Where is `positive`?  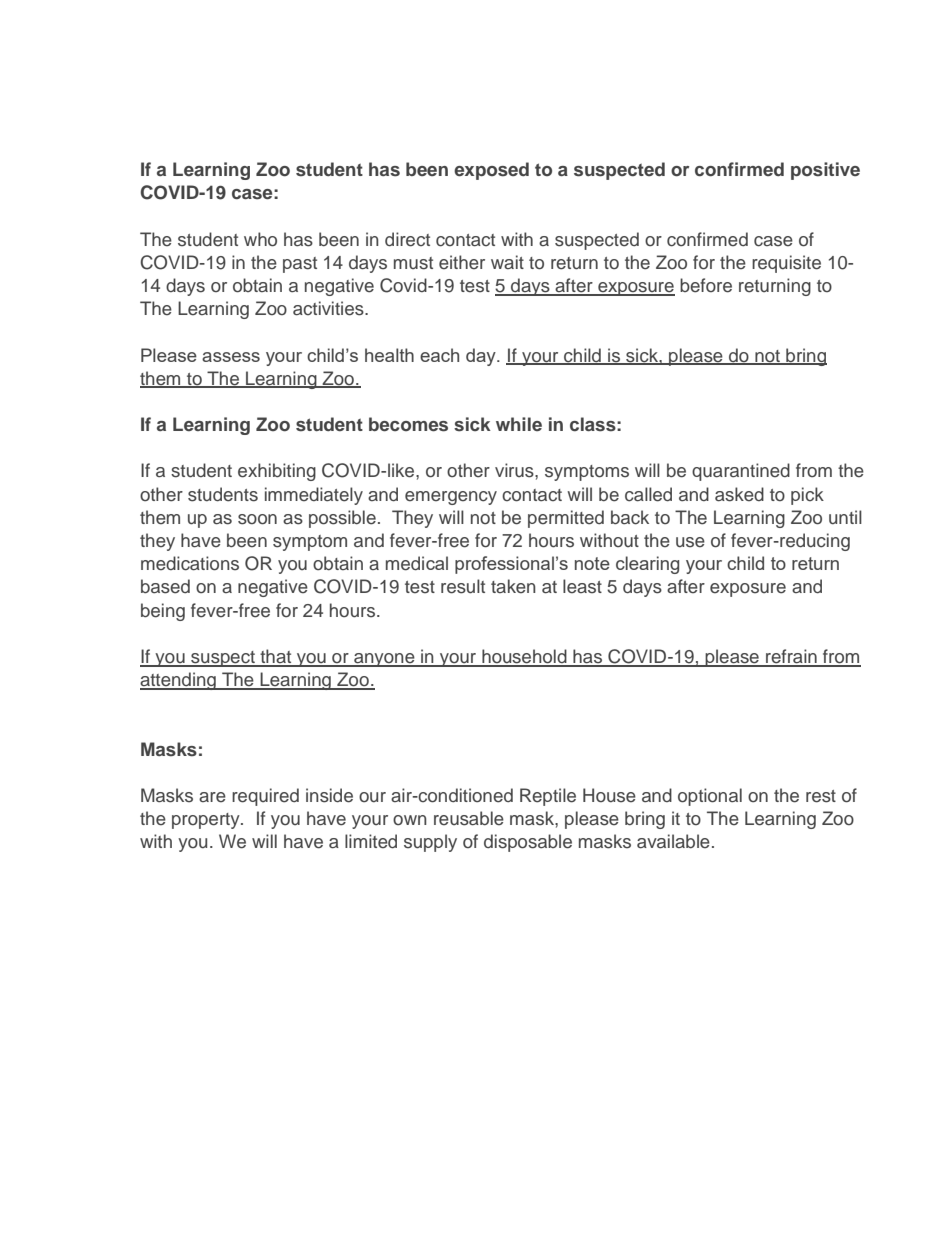 positive is located at coordinates (825, 171).
